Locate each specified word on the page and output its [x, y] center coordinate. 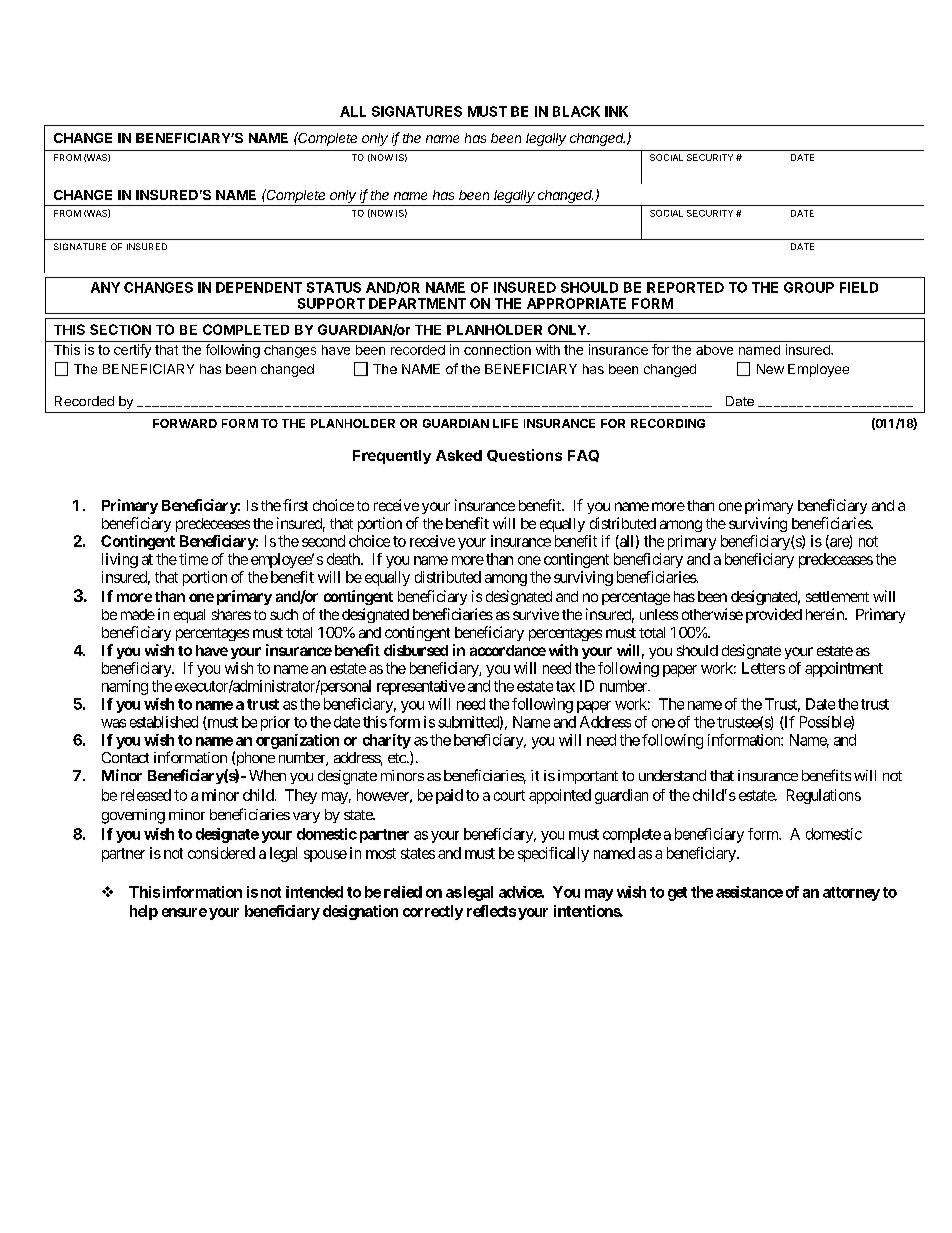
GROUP [809, 287]
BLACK [576, 111]
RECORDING [668, 423]
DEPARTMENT [417, 303]
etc [397, 758]
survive [536, 614]
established [164, 722]
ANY [105, 287]
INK [616, 111]
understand [672, 775]
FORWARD [185, 423]
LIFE [505, 423]
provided [774, 615]
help [144, 912]
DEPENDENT [259, 287]
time [193, 559]
